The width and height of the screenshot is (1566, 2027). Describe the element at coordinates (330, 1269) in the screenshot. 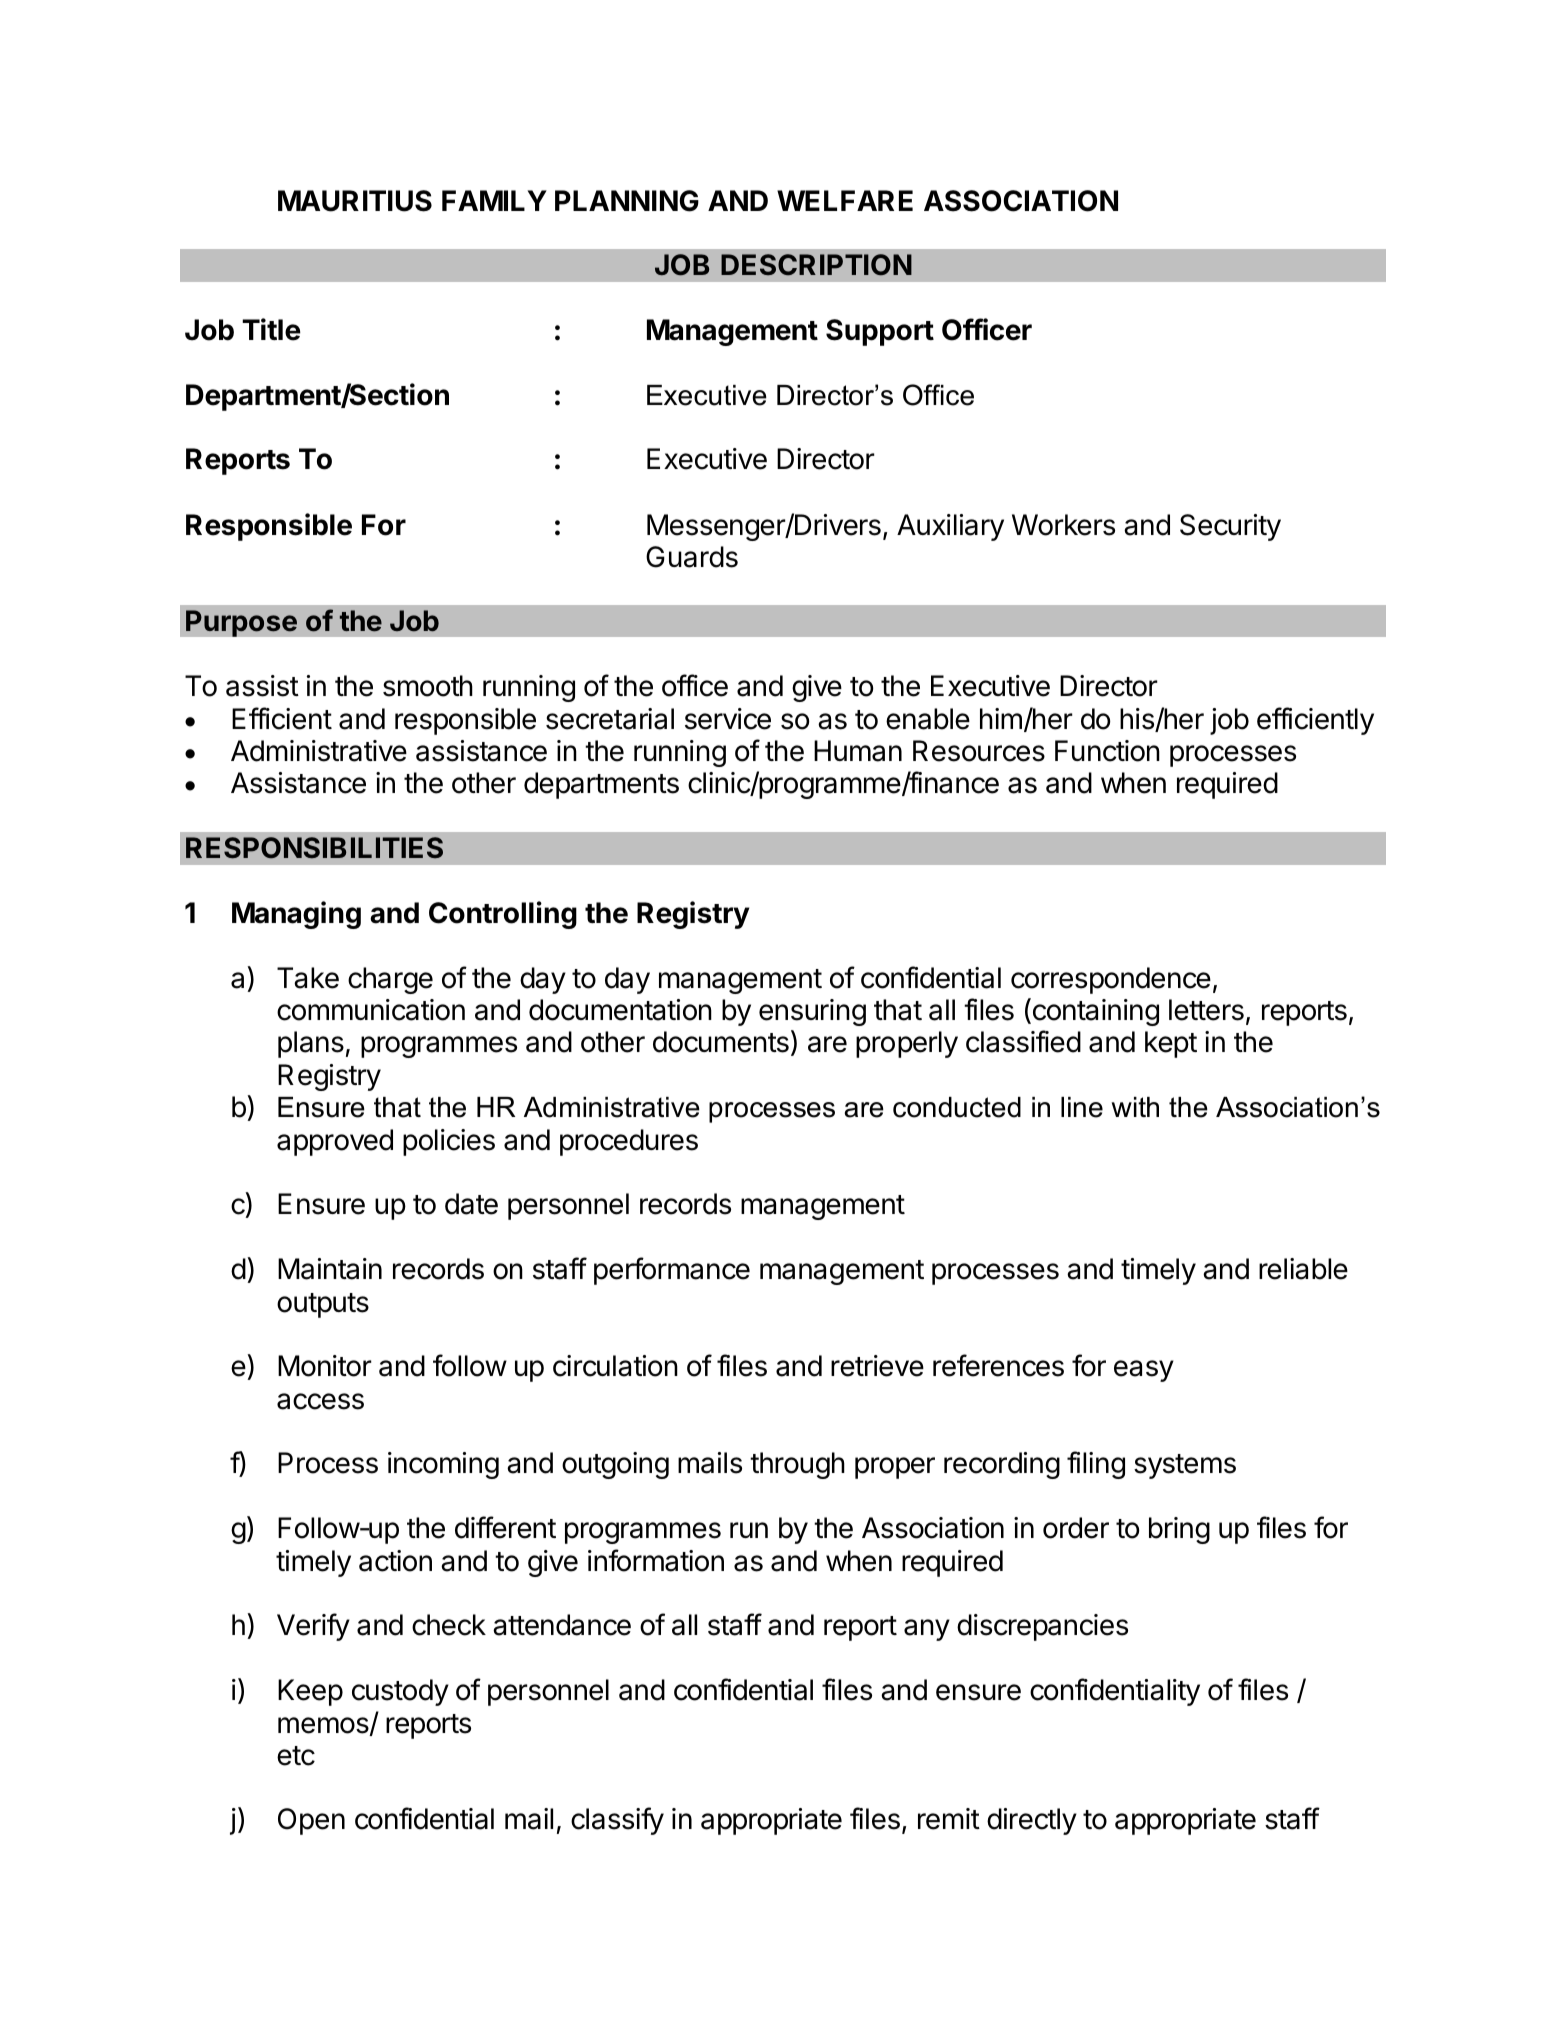

I see `Maintain` at that location.
